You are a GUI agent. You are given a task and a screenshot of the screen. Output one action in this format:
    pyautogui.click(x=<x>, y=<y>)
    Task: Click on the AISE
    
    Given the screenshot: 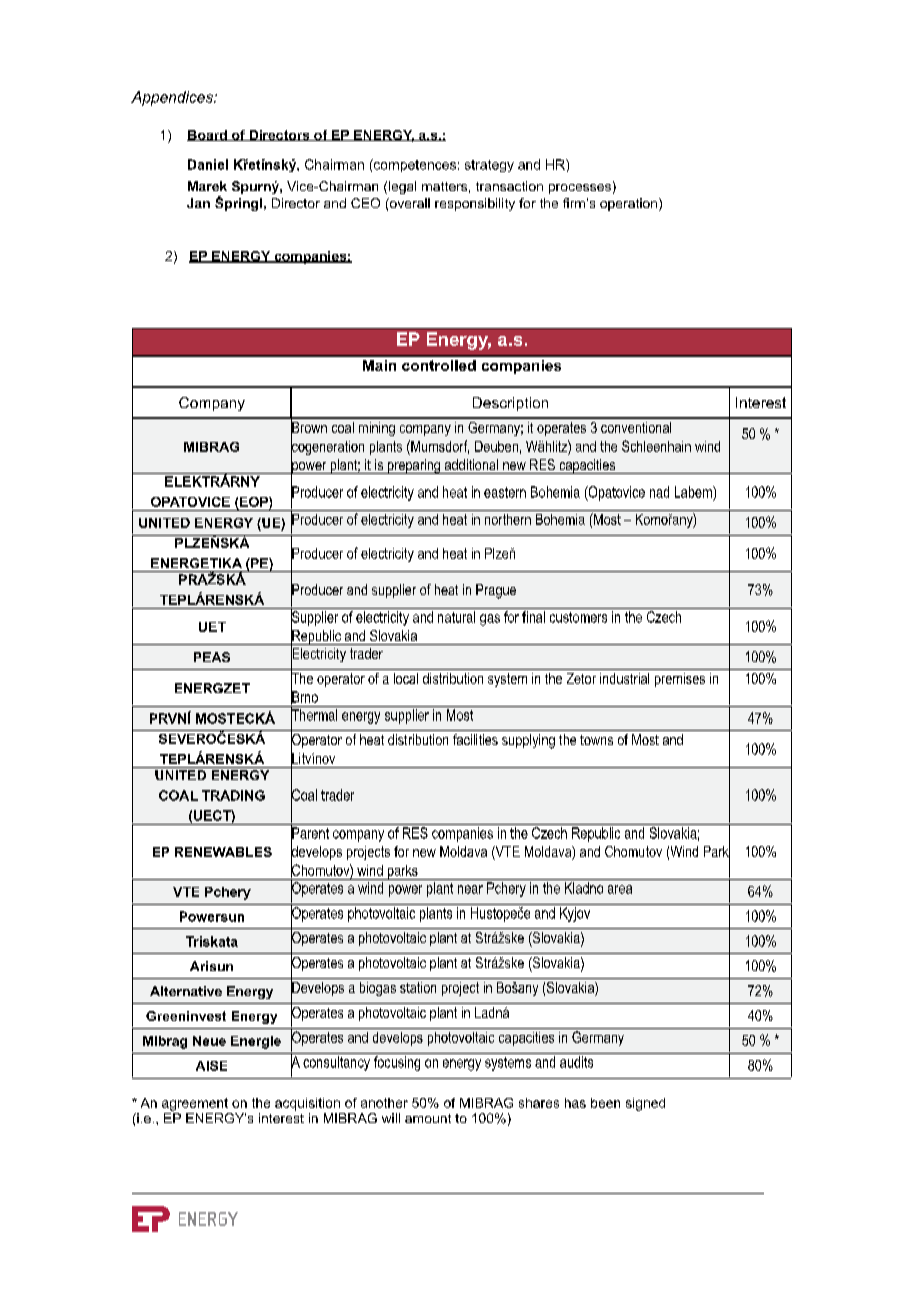 What is the action you would take?
    pyautogui.click(x=211, y=1066)
